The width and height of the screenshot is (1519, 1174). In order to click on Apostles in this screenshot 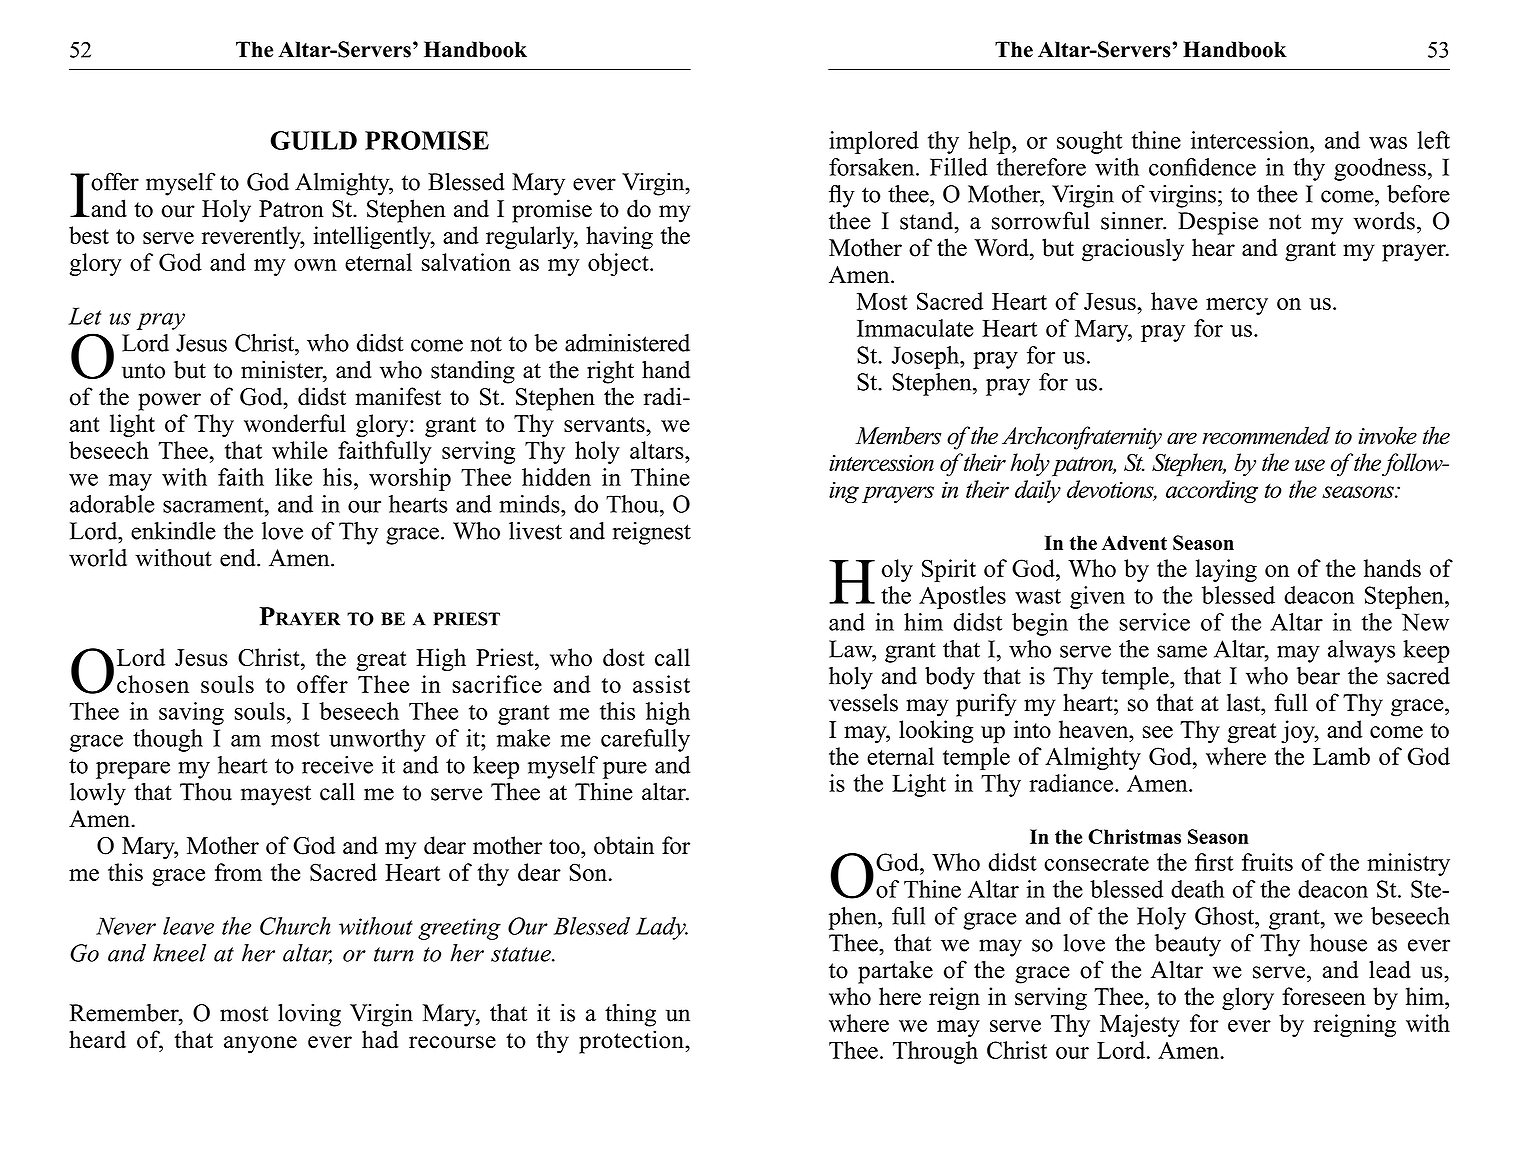, I will do `click(962, 597)`.
